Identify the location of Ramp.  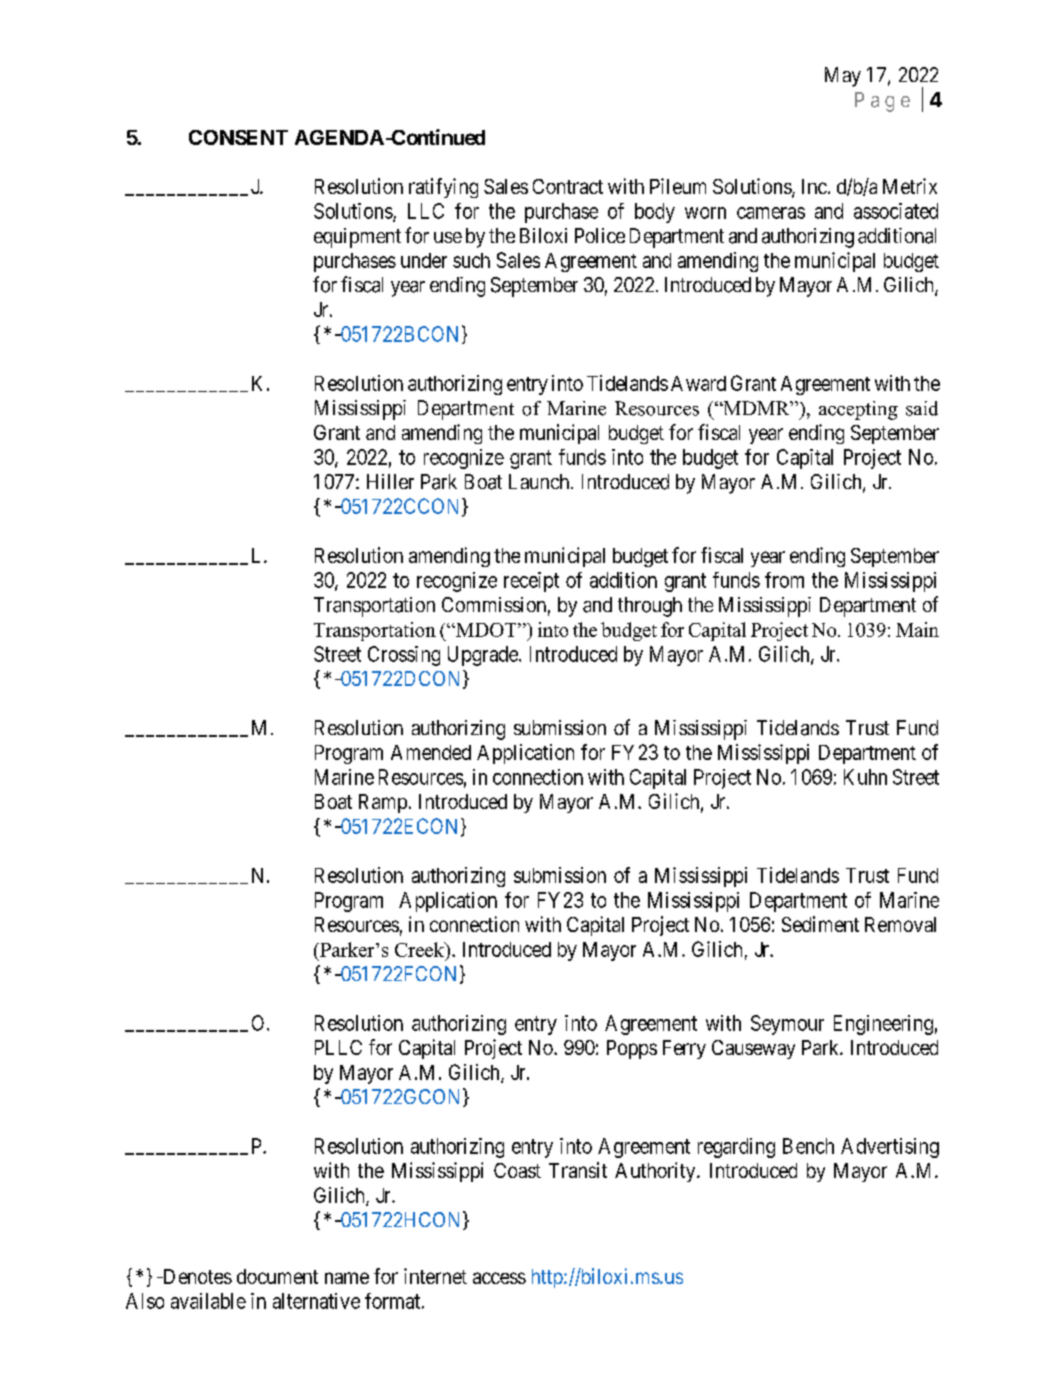
(383, 803).
